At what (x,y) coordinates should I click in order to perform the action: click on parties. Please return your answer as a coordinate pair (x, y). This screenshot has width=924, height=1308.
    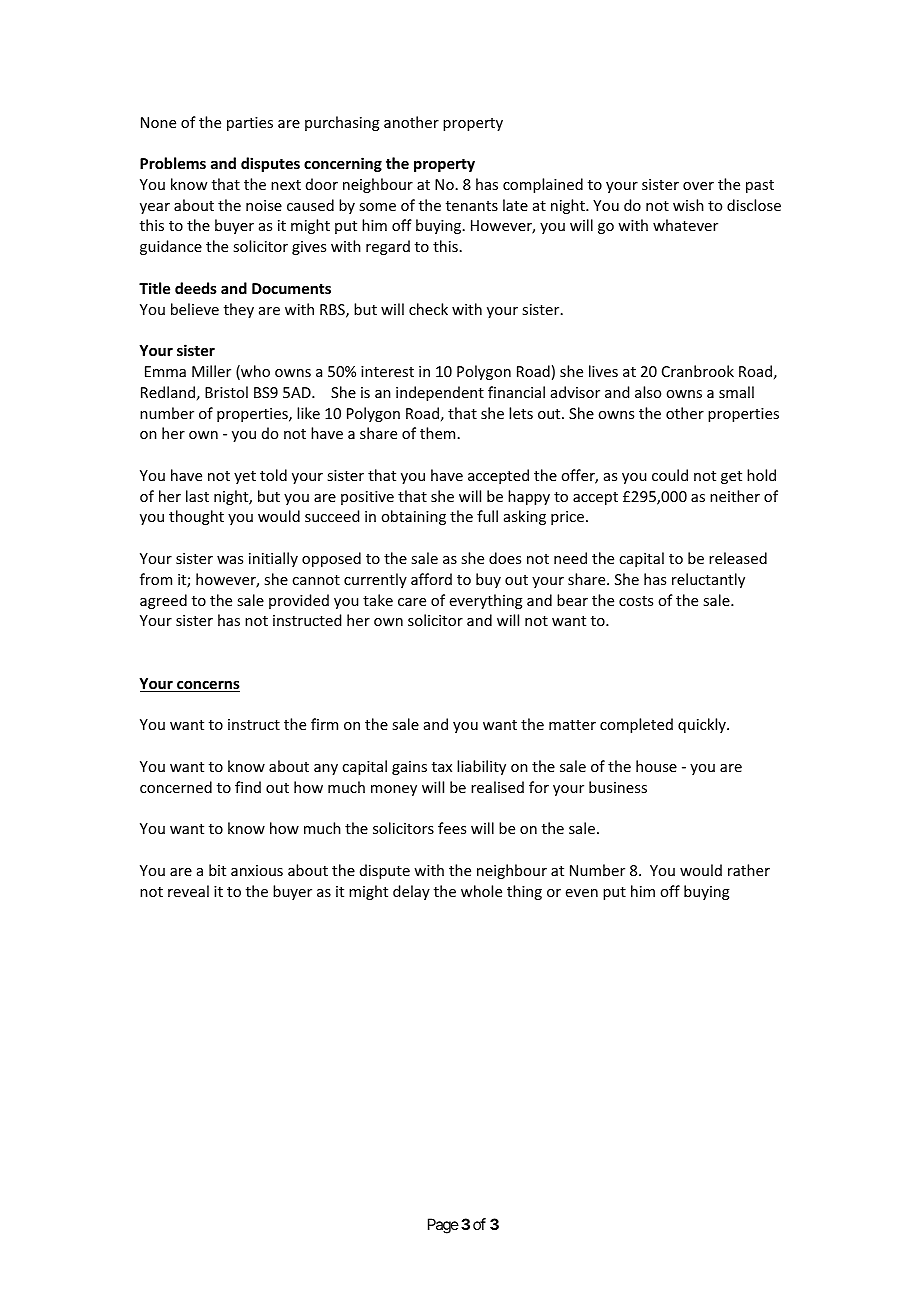
    Looking at the image, I should click on (250, 124).
